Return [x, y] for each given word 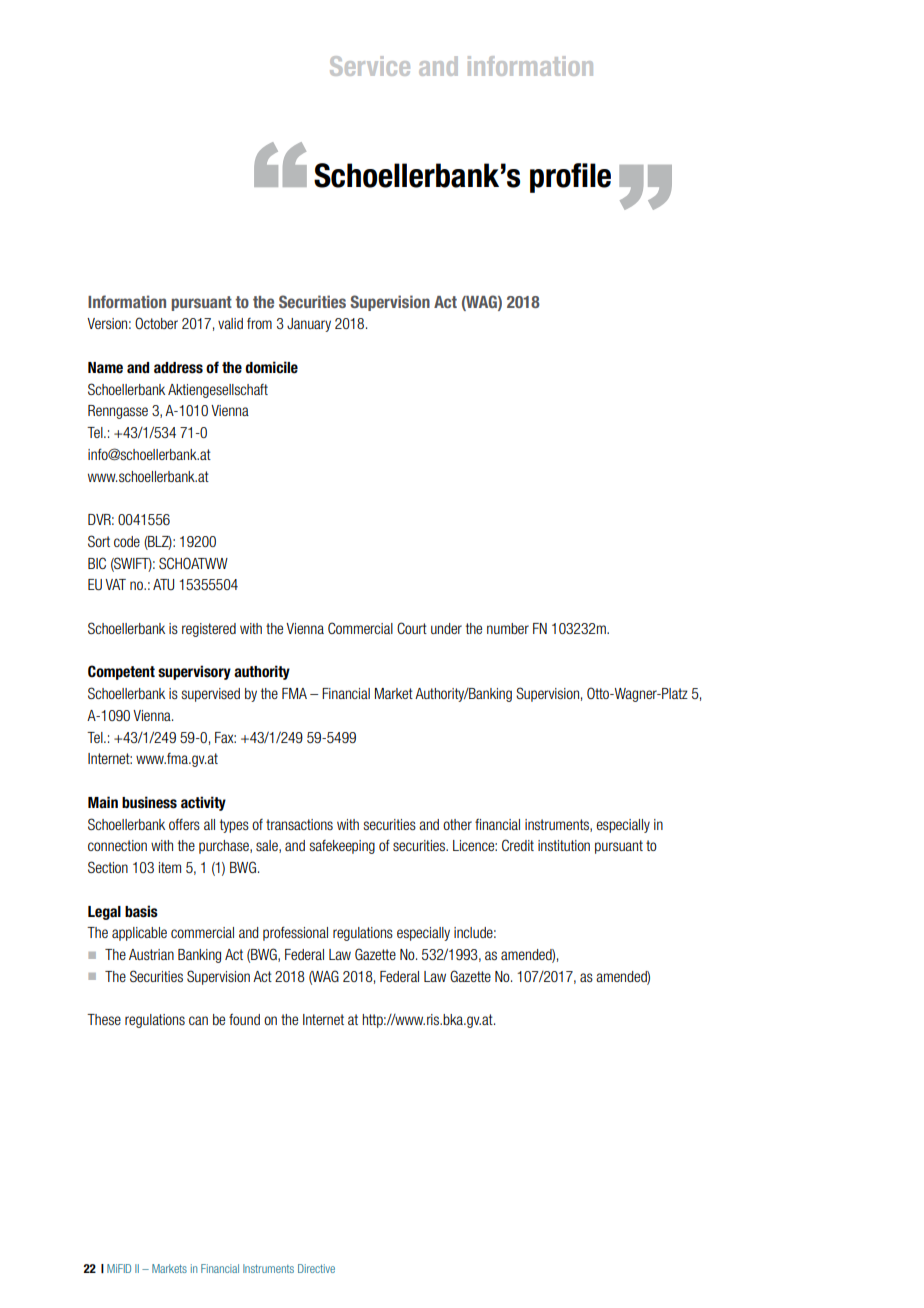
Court [412, 628]
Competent [121, 672]
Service [370, 66]
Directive [316, 1268]
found [244, 1019]
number [508, 628]
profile [570, 178]
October [156, 323]
